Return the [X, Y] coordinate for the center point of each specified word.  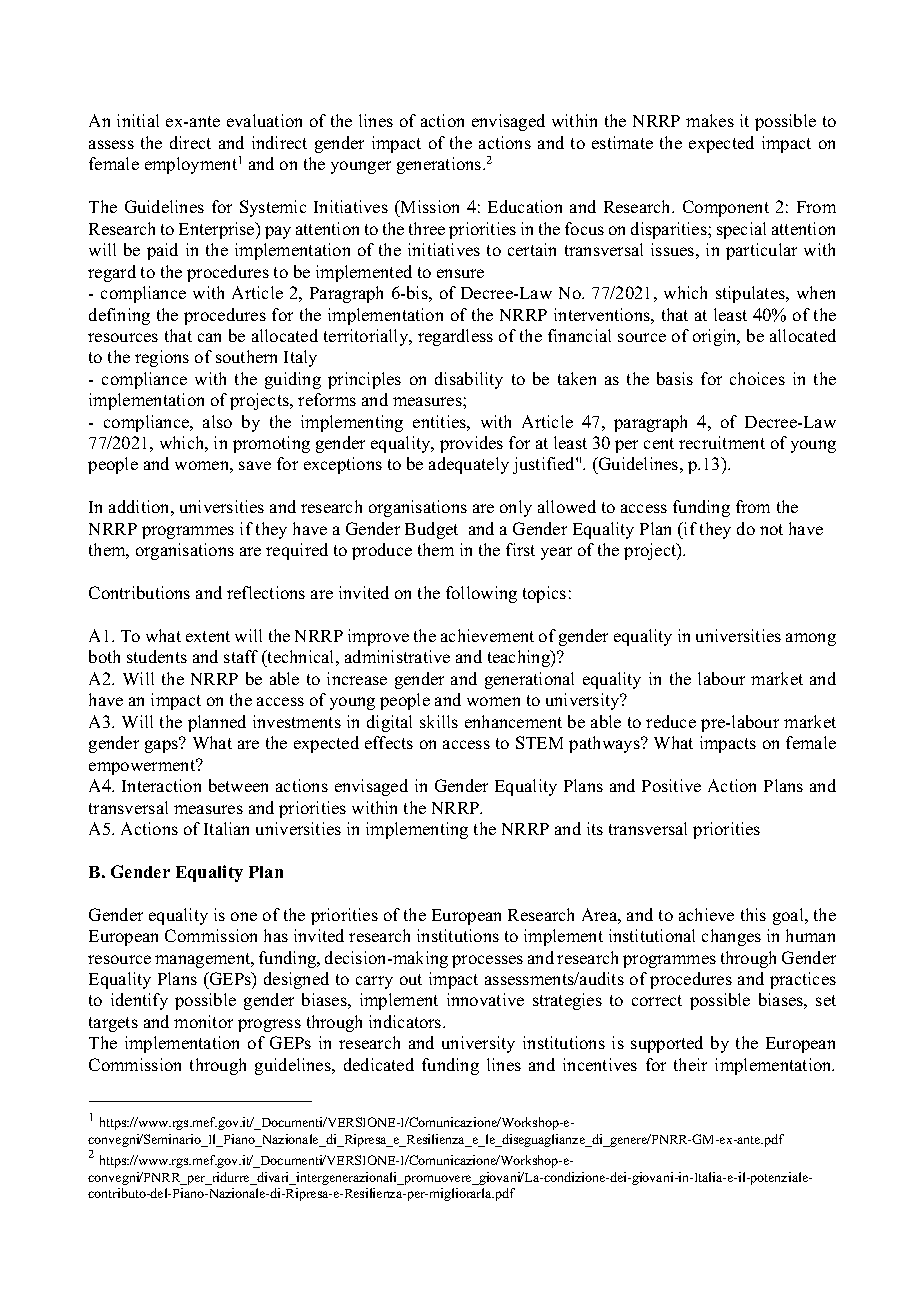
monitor [203, 1021]
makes [710, 120]
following [481, 594]
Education [525, 206]
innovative [485, 999]
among [811, 639]
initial [138, 120]
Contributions [139, 592]
